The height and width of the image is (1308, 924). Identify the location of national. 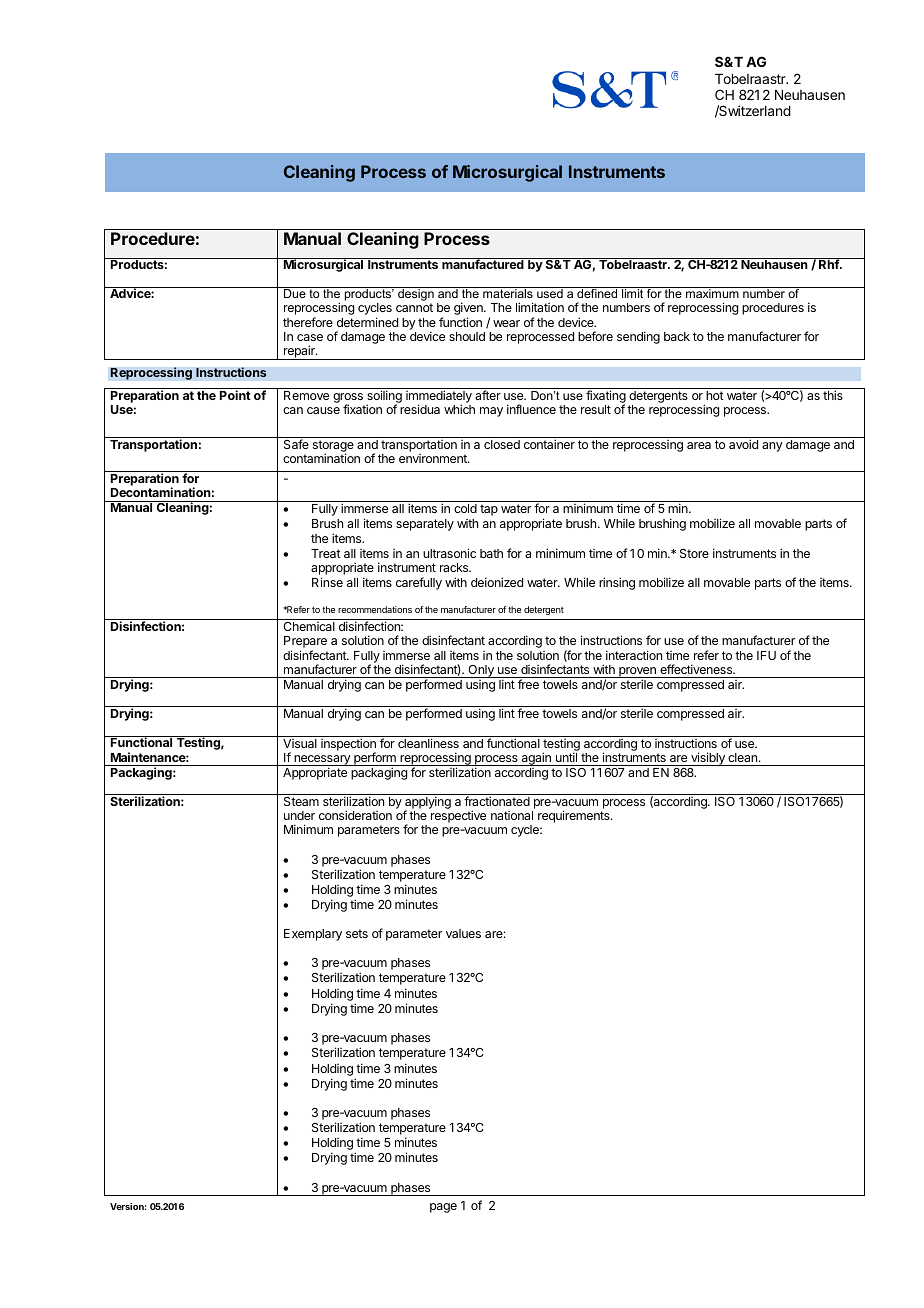
(512, 815).
